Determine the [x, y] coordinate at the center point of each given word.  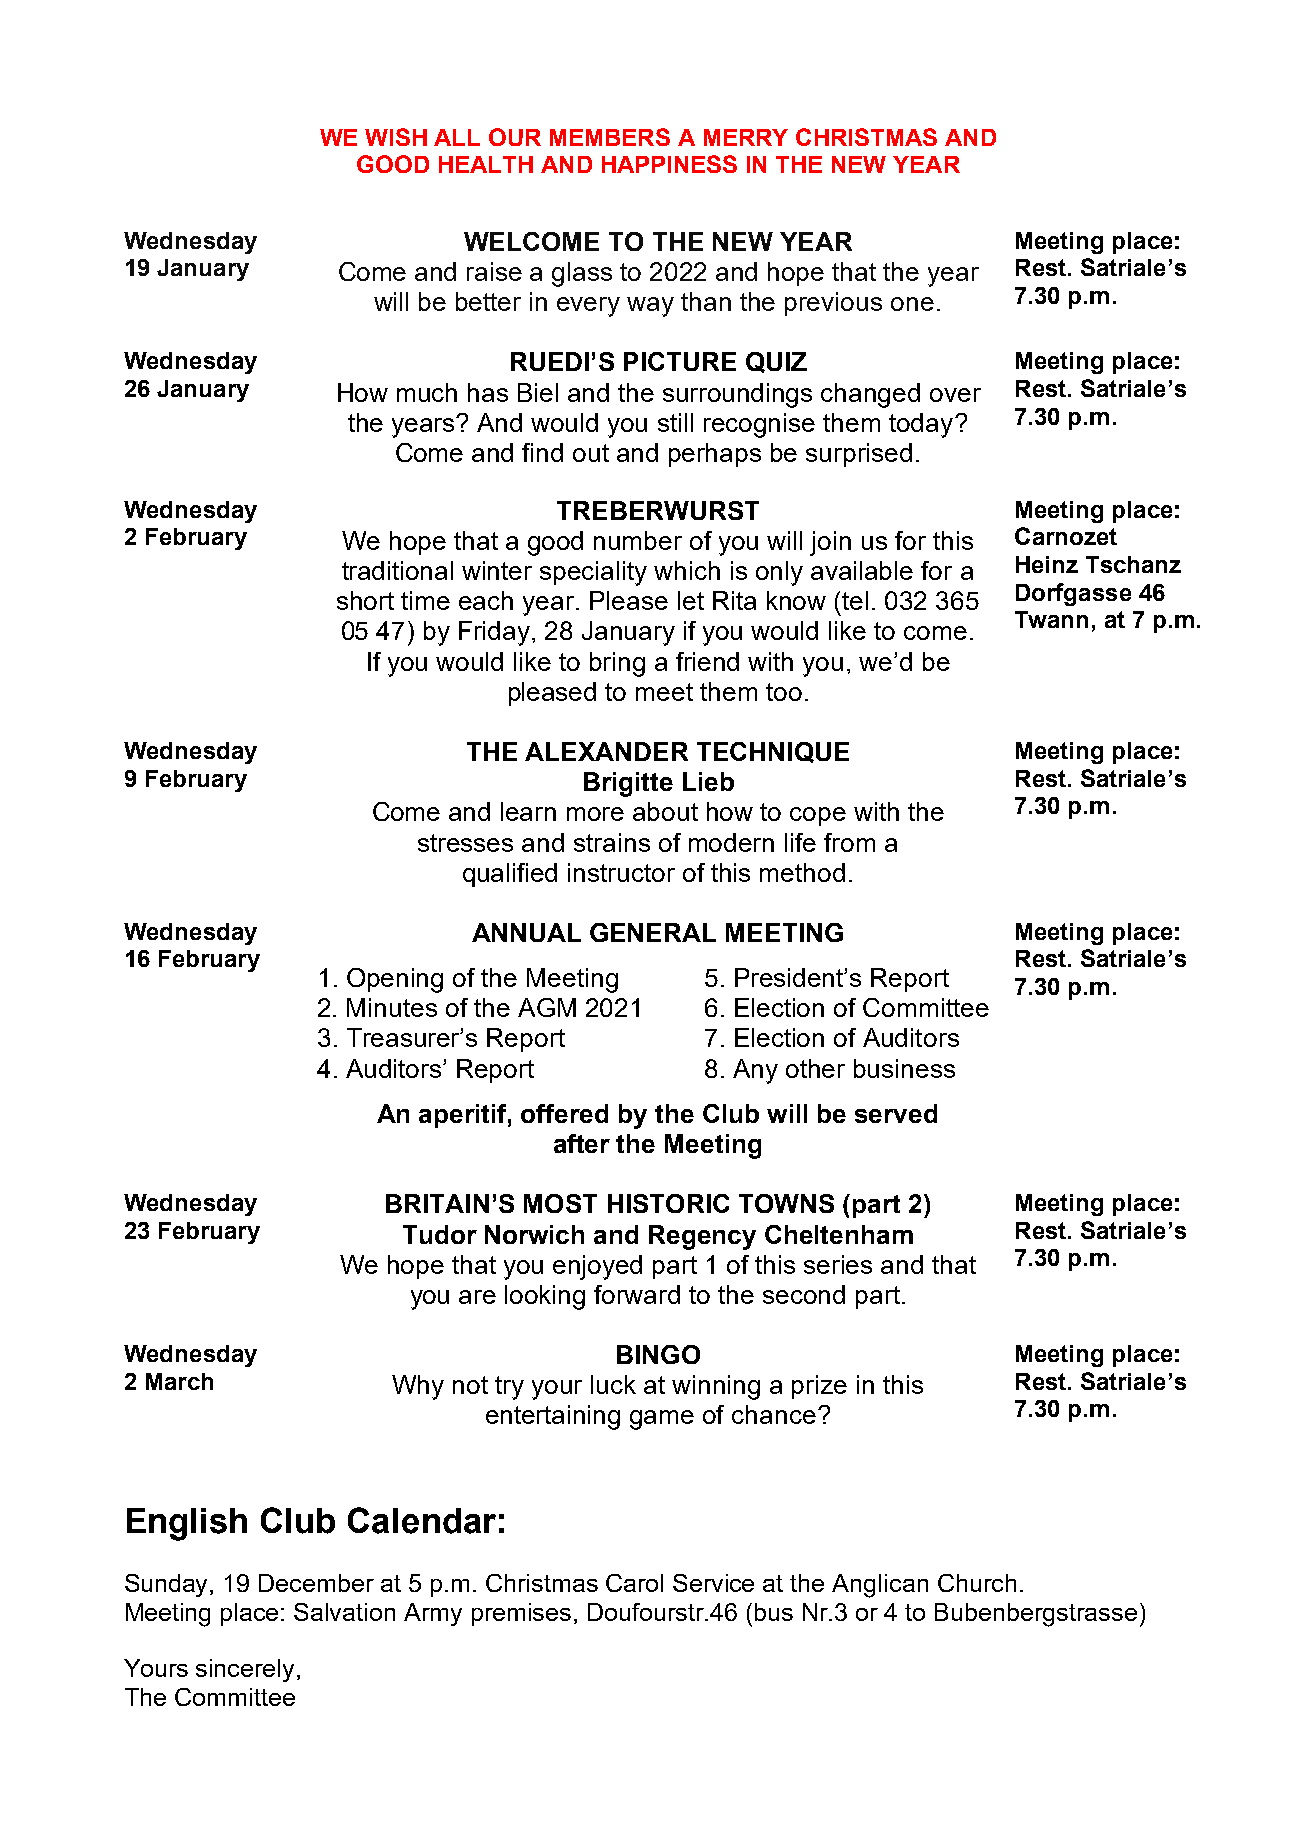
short [365, 600]
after [582, 1143]
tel [855, 600]
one [912, 304]
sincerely [245, 1670]
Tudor [440, 1234]
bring [617, 664]
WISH [396, 137]
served [896, 1113]
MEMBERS [610, 137]
